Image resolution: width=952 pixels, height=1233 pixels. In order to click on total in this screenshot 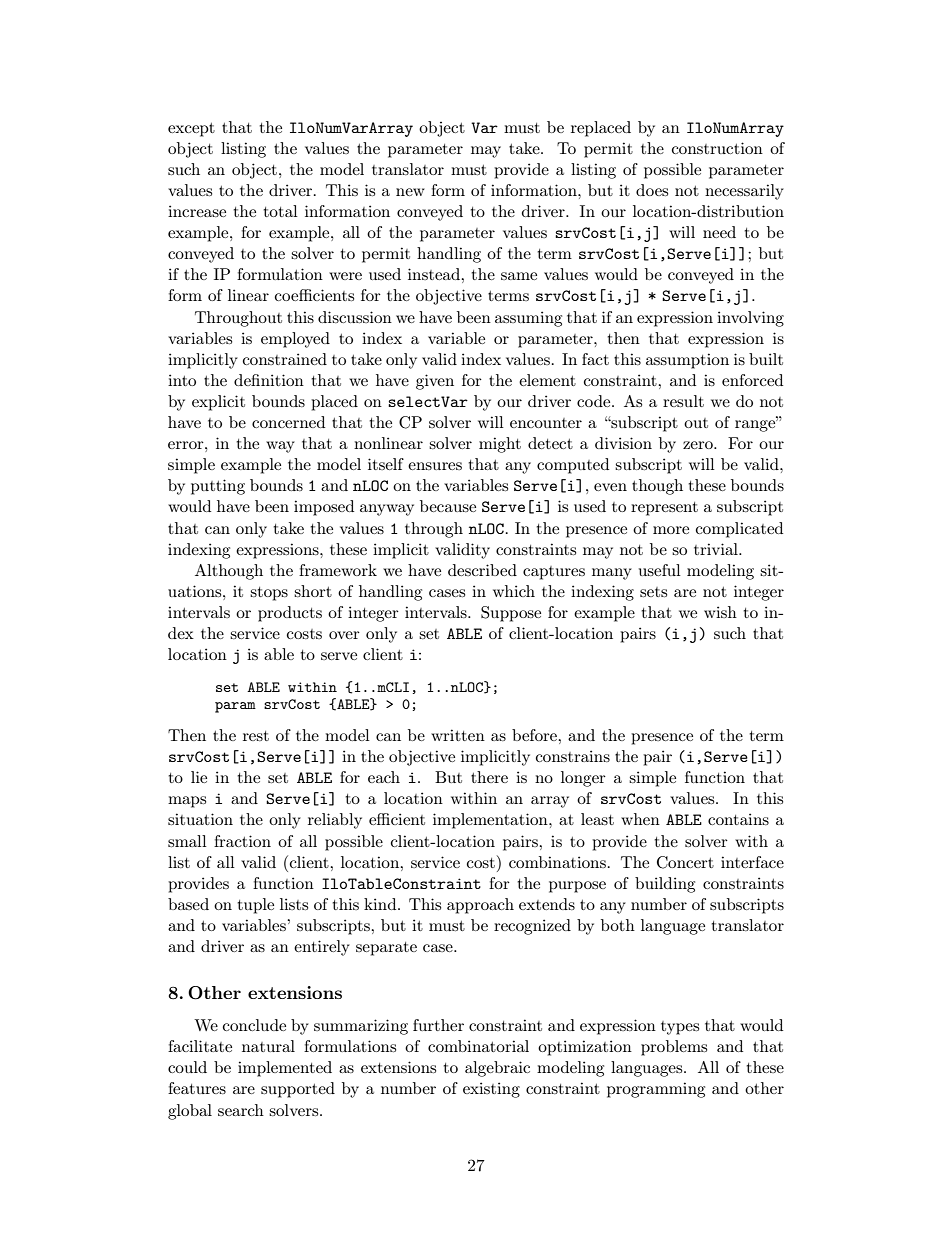, I will do `click(280, 211)`.
